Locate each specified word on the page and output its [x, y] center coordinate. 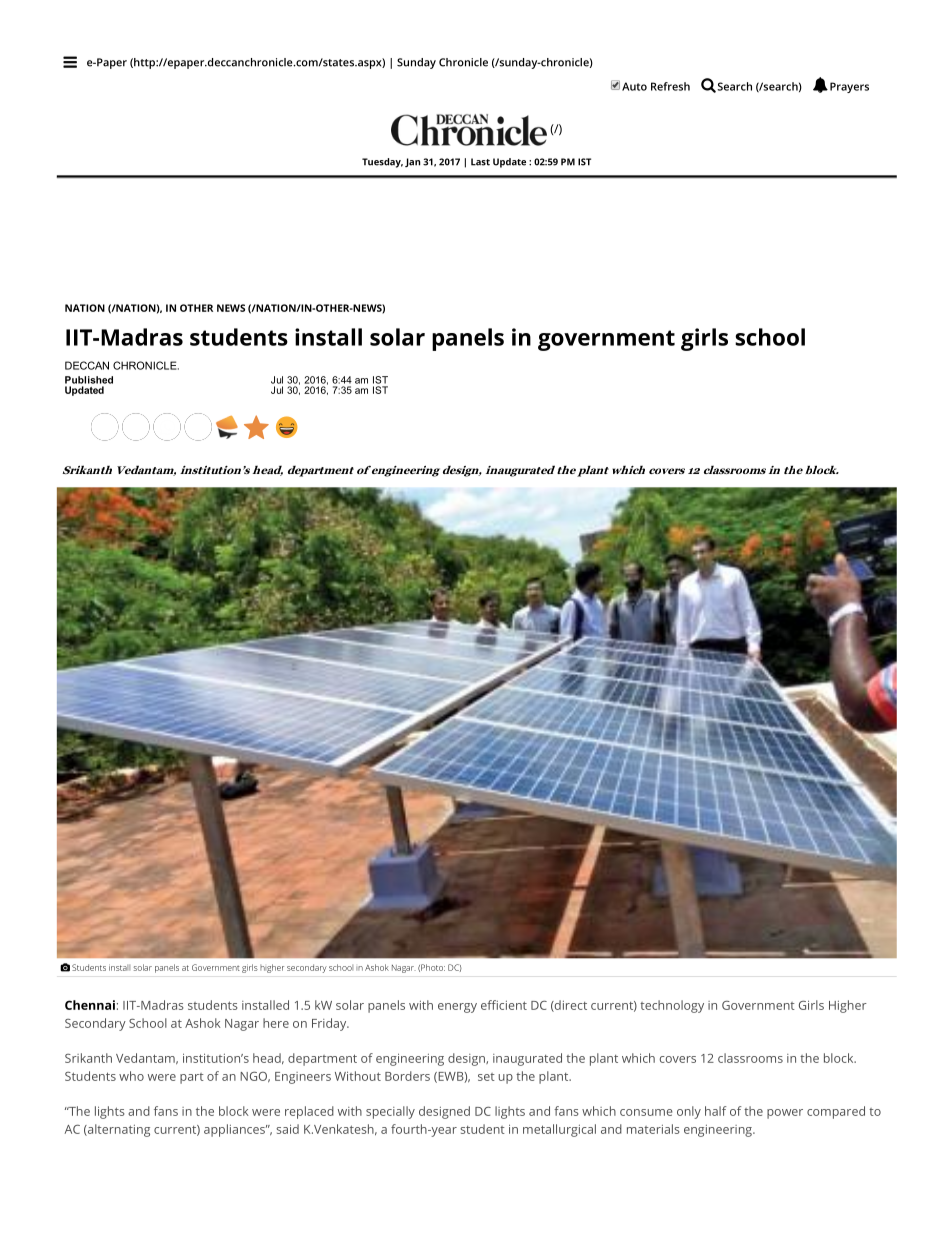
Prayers [849, 87]
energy [457, 1008]
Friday [330, 1024]
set [486, 1077]
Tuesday [382, 163]
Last [480, 162]
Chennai [90, 1005]
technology [672, 1006]
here [276, 1023]
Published [89, 380]
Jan [412, 162]
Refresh [670, 86]
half [715, 1111]
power [785, 1114]
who [131, 1076]
